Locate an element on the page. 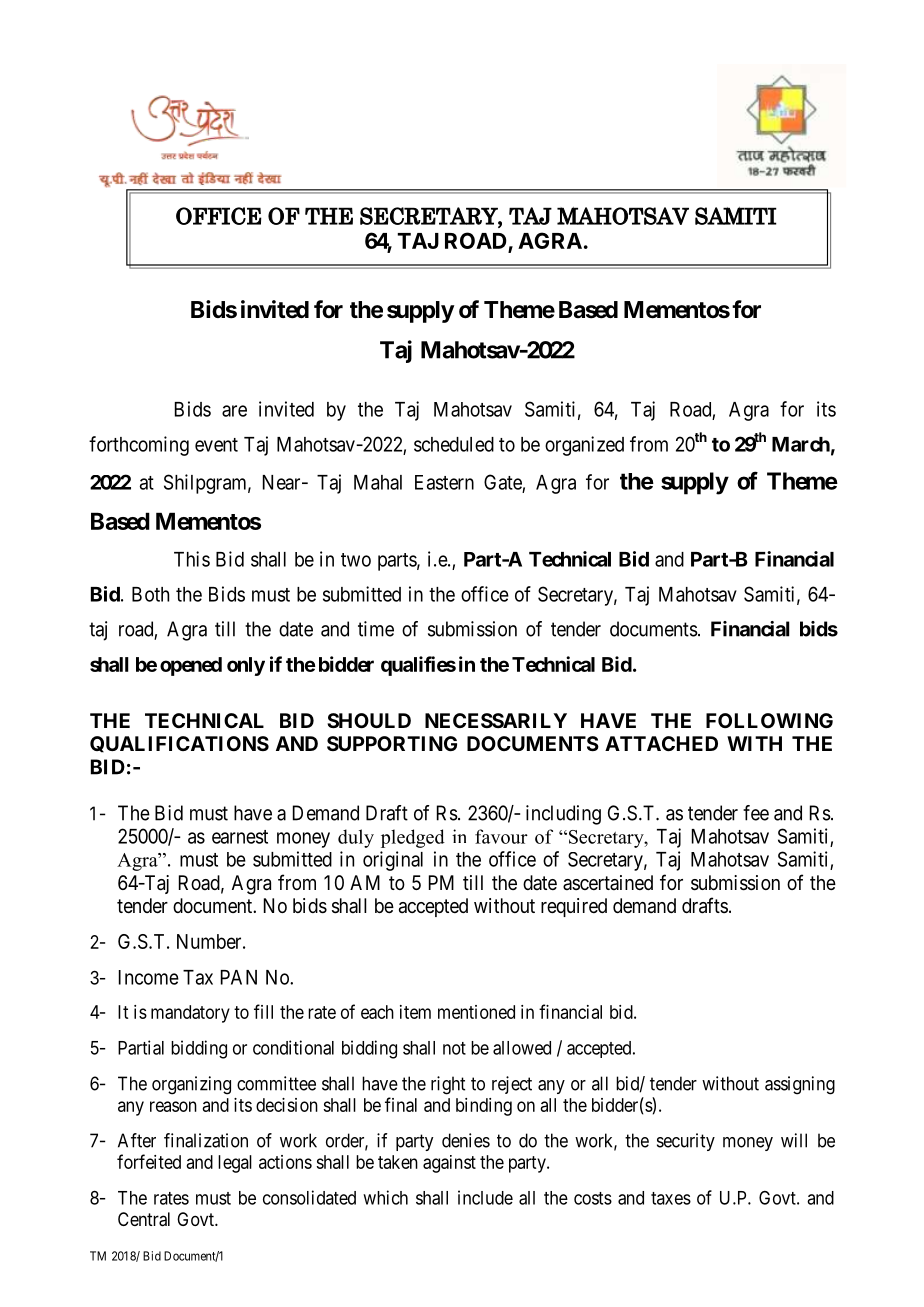  legal is located at coordinates (235, 1164).
